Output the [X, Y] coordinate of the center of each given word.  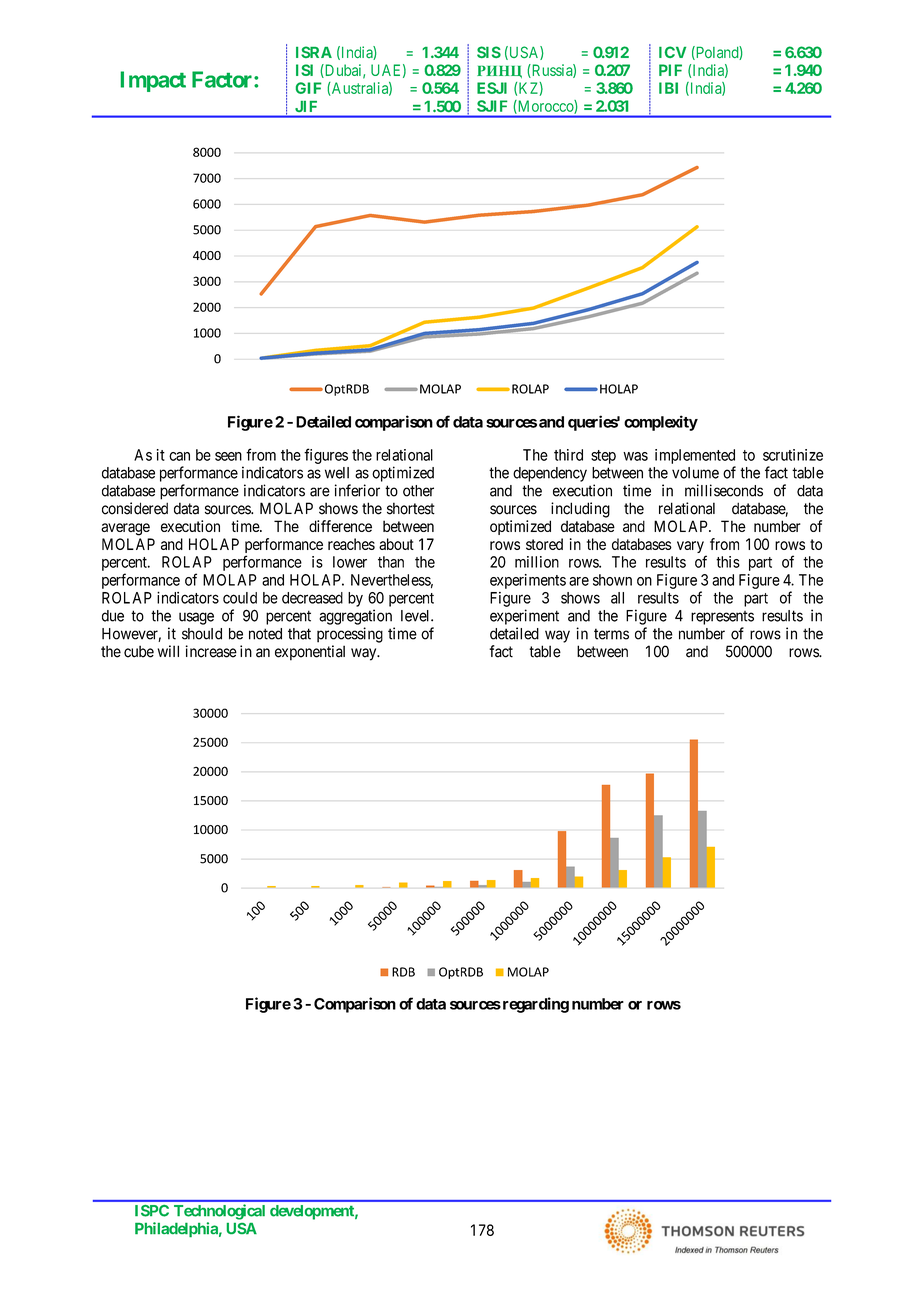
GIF [309, 88]
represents [722, 618]
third [568, 455]
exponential [310, 653]
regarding [534, 1005]
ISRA [314, 52]
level [416, 616]
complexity [661, 423]
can [179, 456]
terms [611, 634]
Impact [153, 81]
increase [211, 651]
